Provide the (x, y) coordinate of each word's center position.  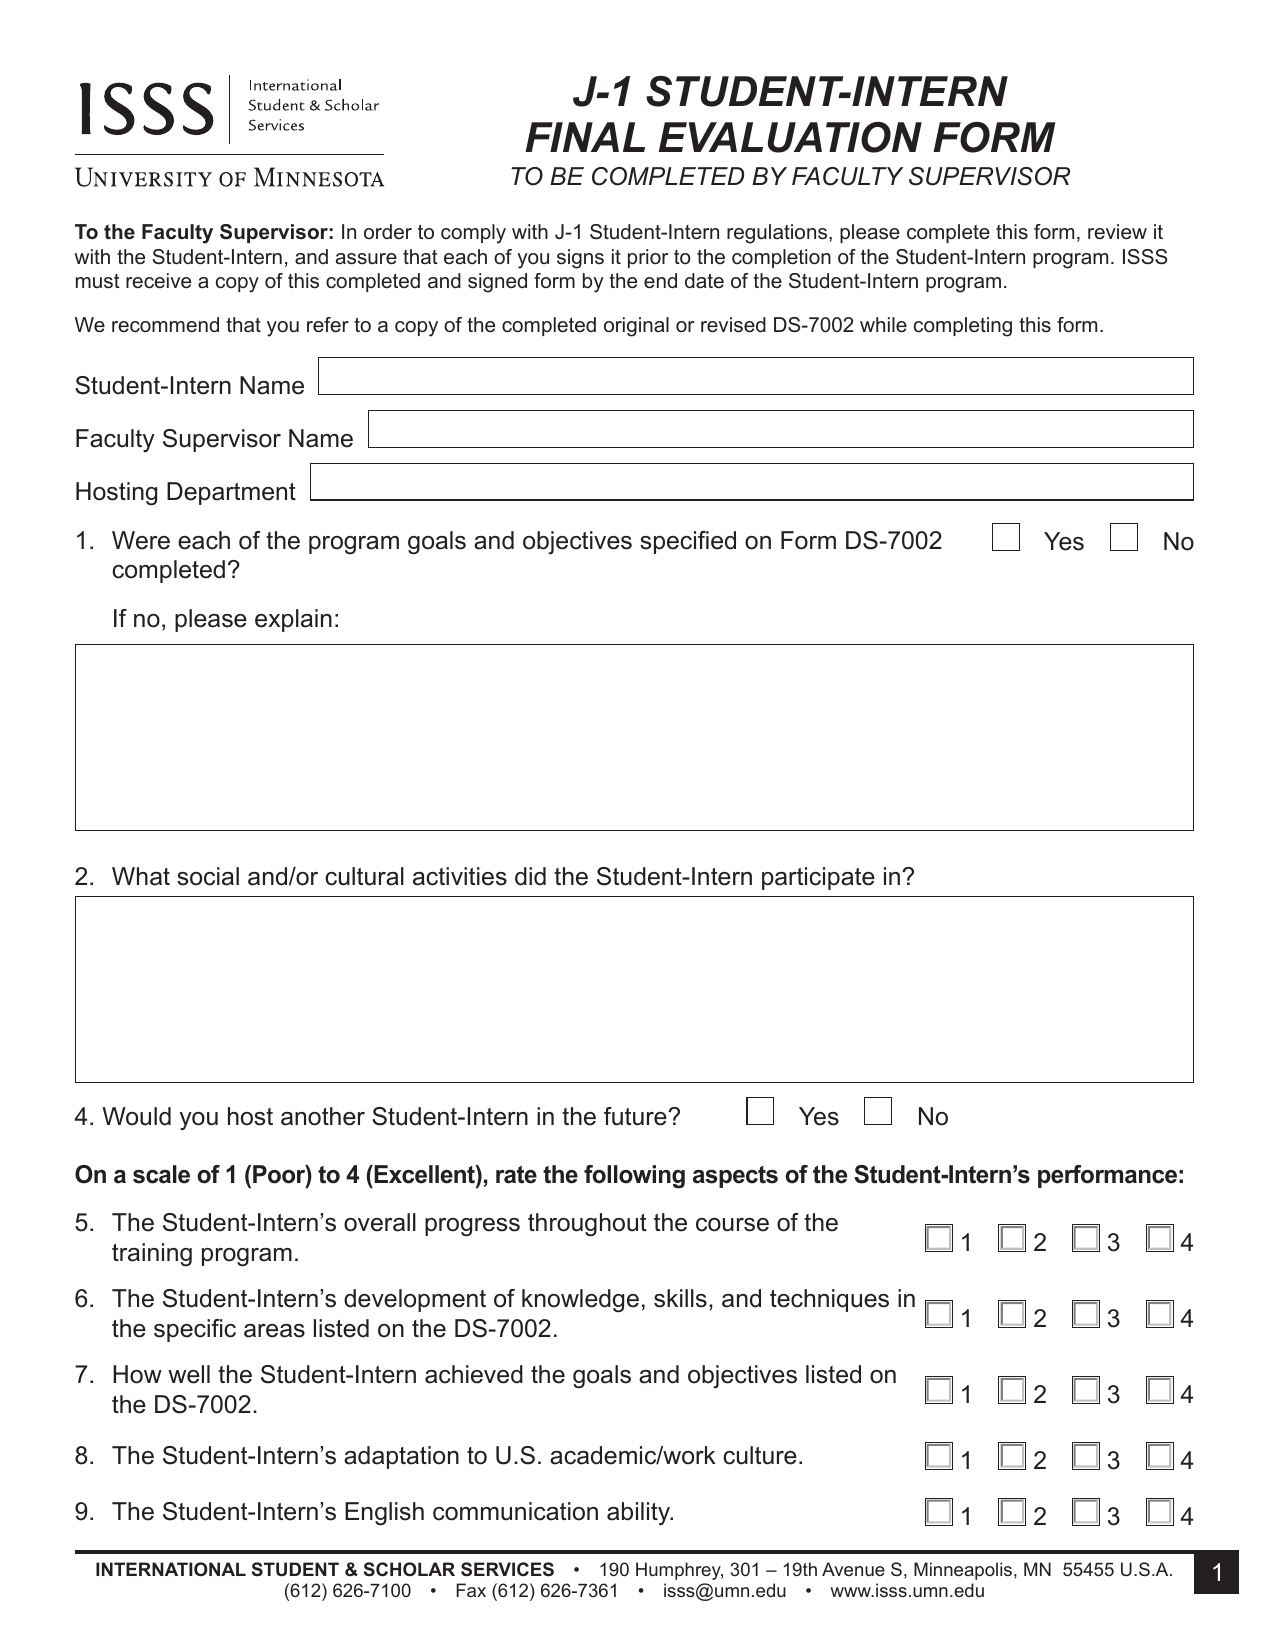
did (530, 876)
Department (231, 493)
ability (639, 1514)
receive (158, 281)
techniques (829, 1300)
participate (818, 878)
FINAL (585, 137)
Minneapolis (964, 1571)
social (208, 876)
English (384, 1514)
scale (161, 1174)
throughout (587, 1225)
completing (963, 327)
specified (688, 542)
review (1117, 232)
